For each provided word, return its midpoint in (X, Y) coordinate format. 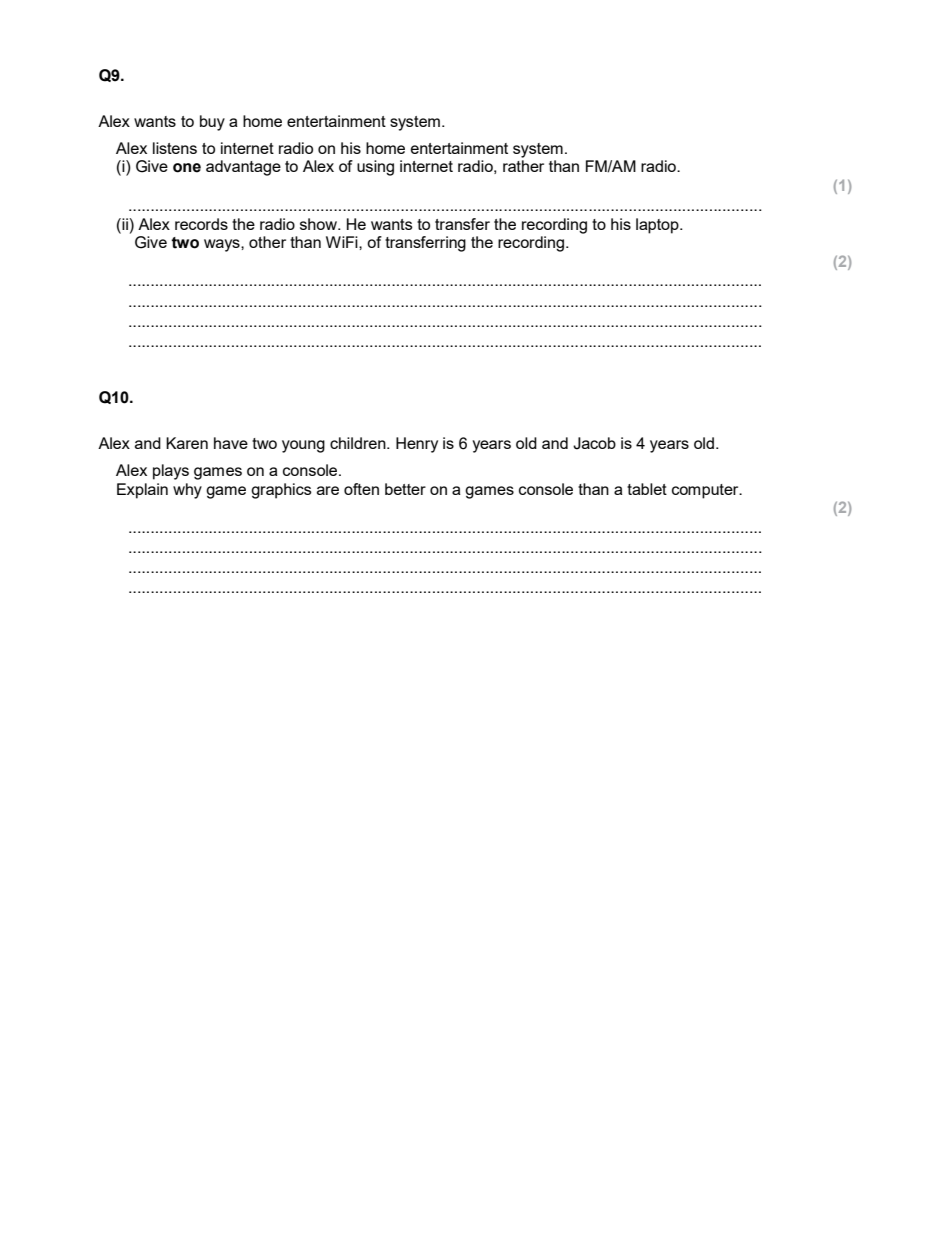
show (319, 224)
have (231, 443)
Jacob (594, 443)
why (187, 491)
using (375, 168)
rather (523, 166)
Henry (417, 445)
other (267, 242)
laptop (658, 226)
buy (212, 123)
